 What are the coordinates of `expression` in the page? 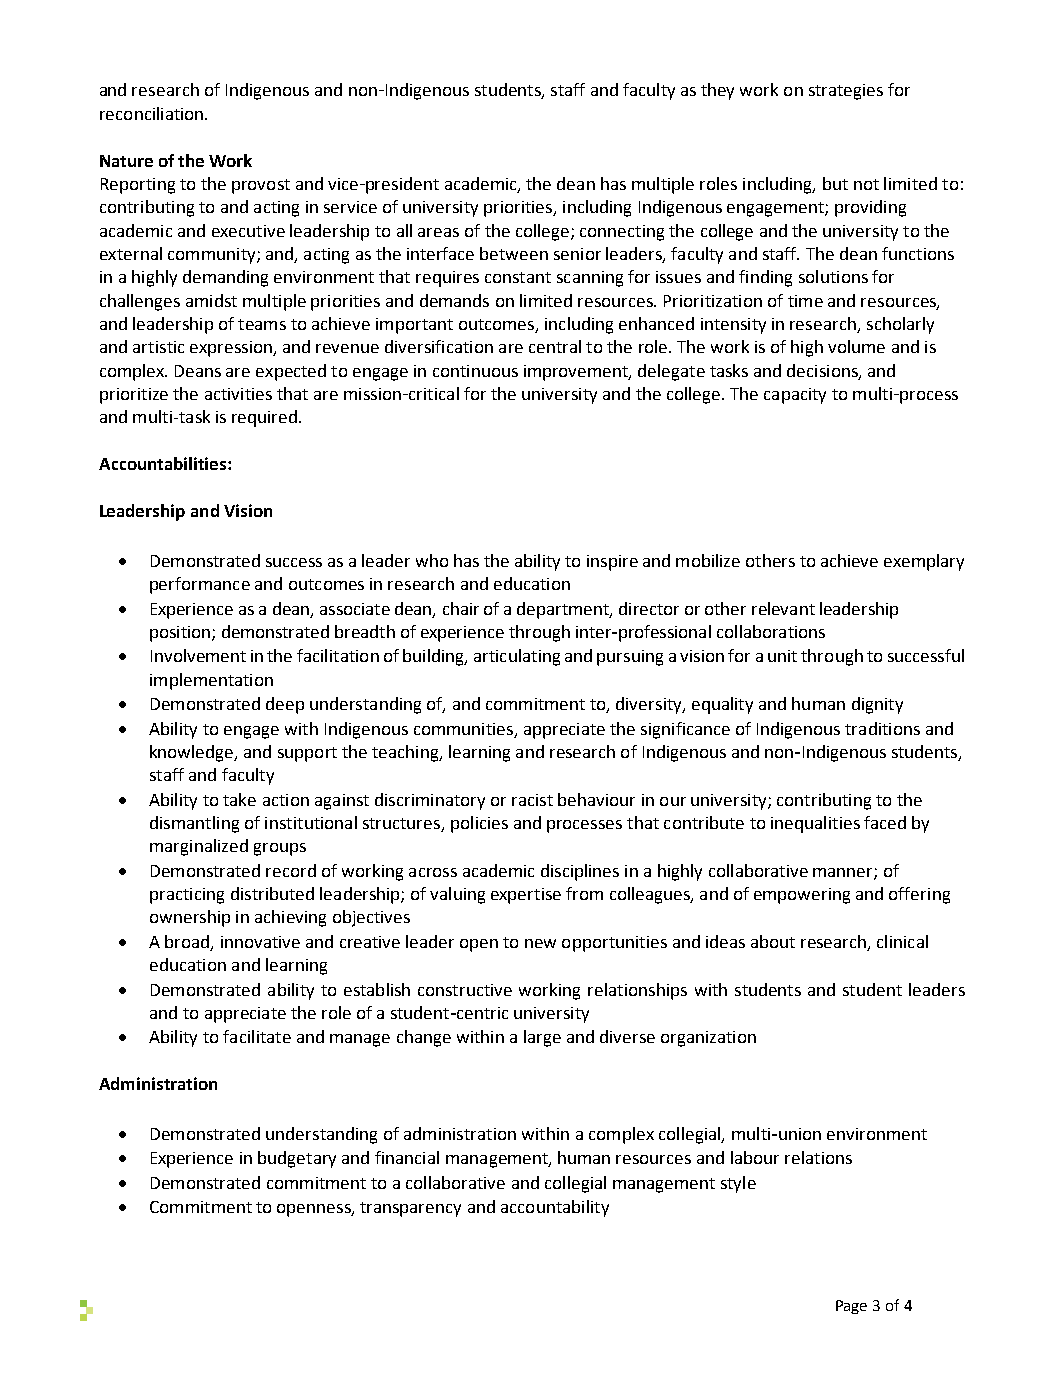 It's located at (232, 349).
